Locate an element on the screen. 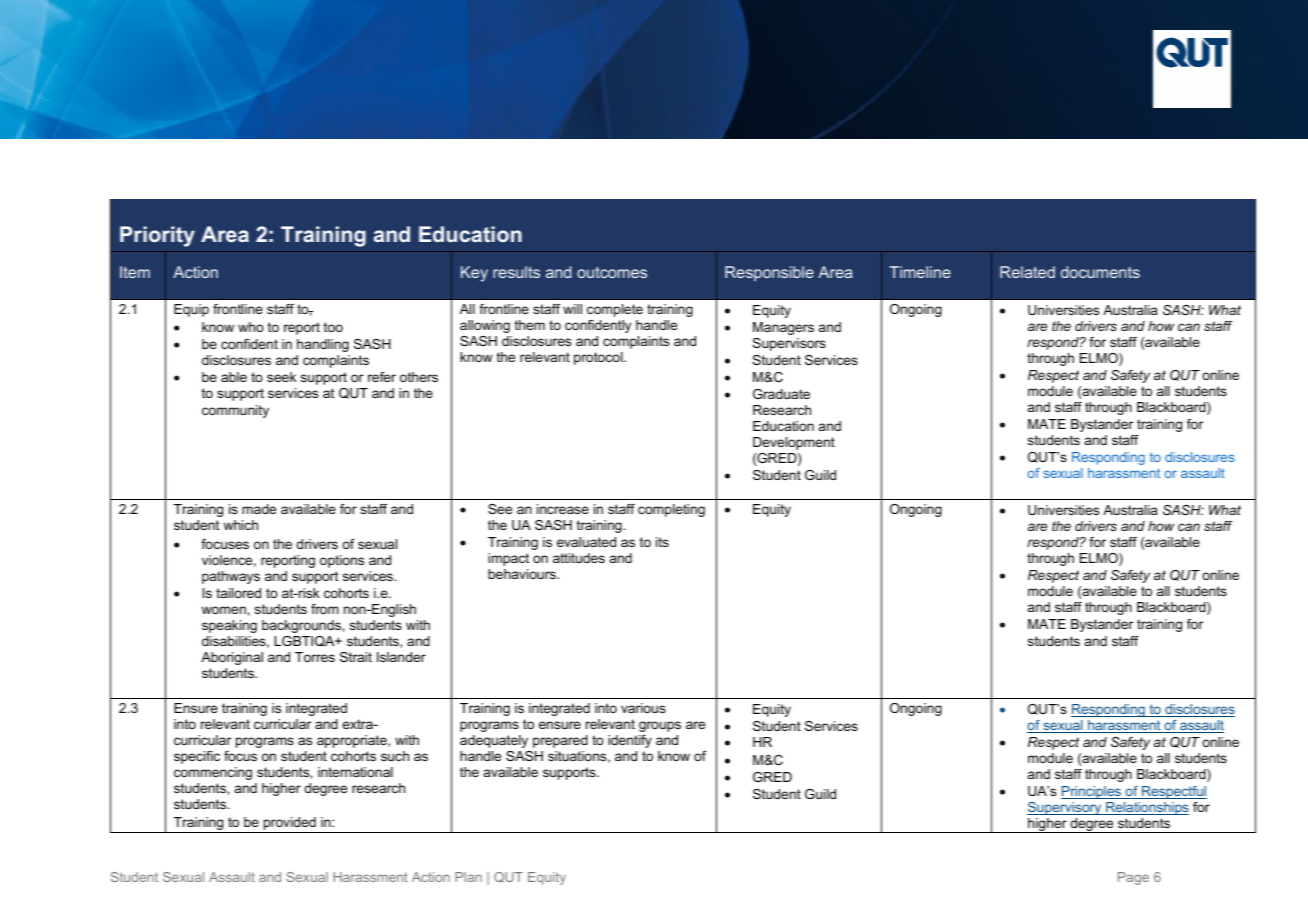  community is located at coordinates (235, 411).
